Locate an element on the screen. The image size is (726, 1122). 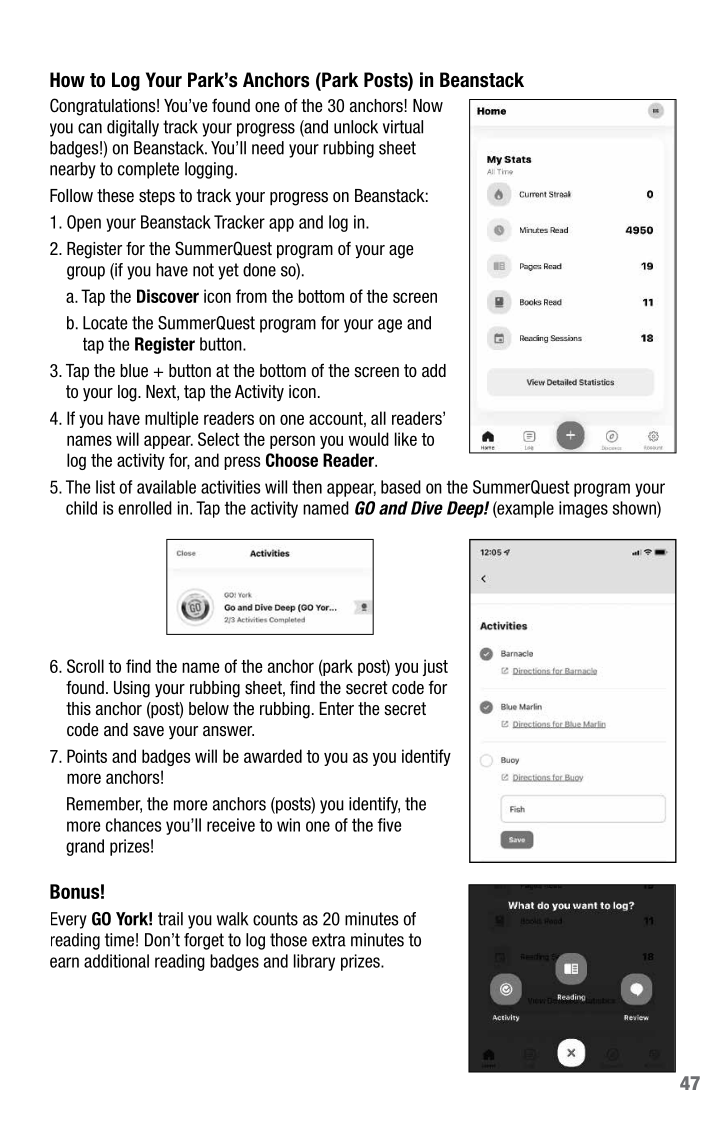
unlock is located at coordinates (356, 127).
